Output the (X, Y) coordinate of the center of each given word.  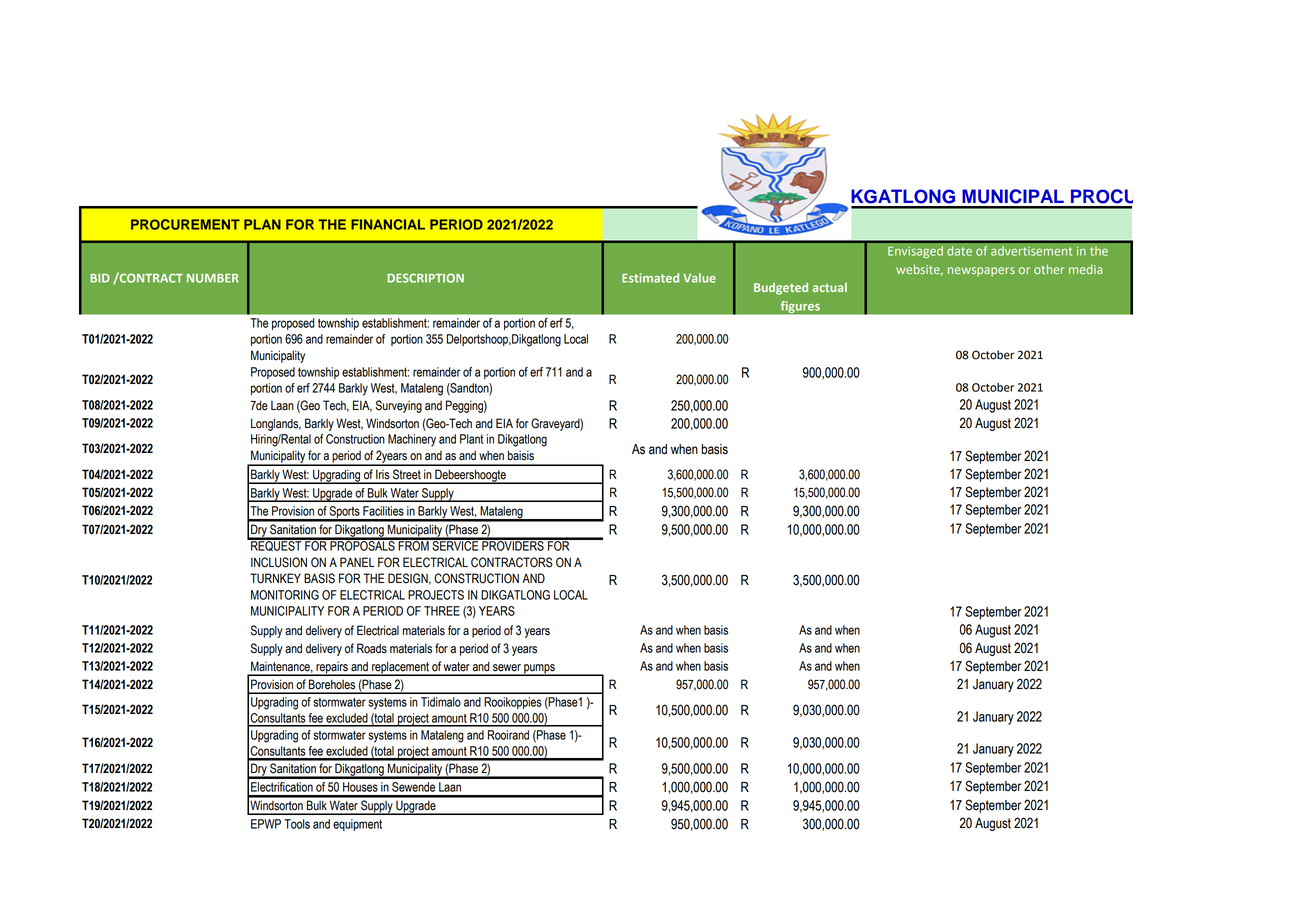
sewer (507, 668)
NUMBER (213, 278)
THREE (442, 611)
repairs (332, 668)
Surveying (398, 406)
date (959, 251)
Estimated (650, 278)
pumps (539, 670)
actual (829, 287)
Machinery (412, 440)
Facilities (383, 511)
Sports (345, 513)
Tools (297, 824)
